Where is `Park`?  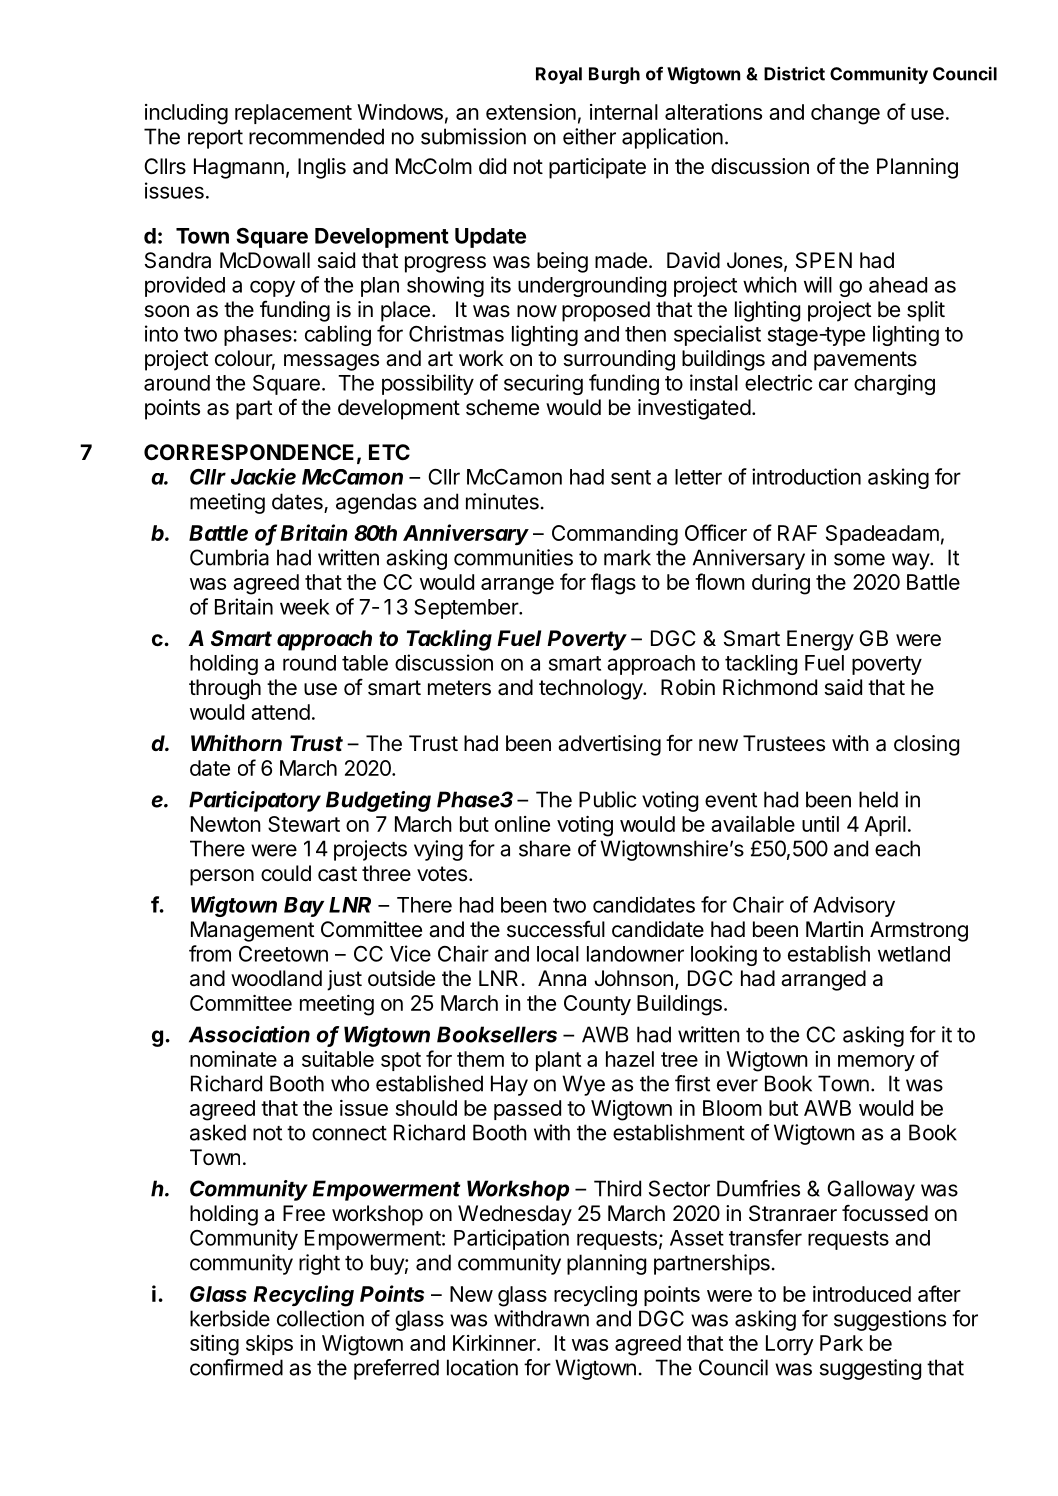 Park is located at coordinates (841, 1343).
